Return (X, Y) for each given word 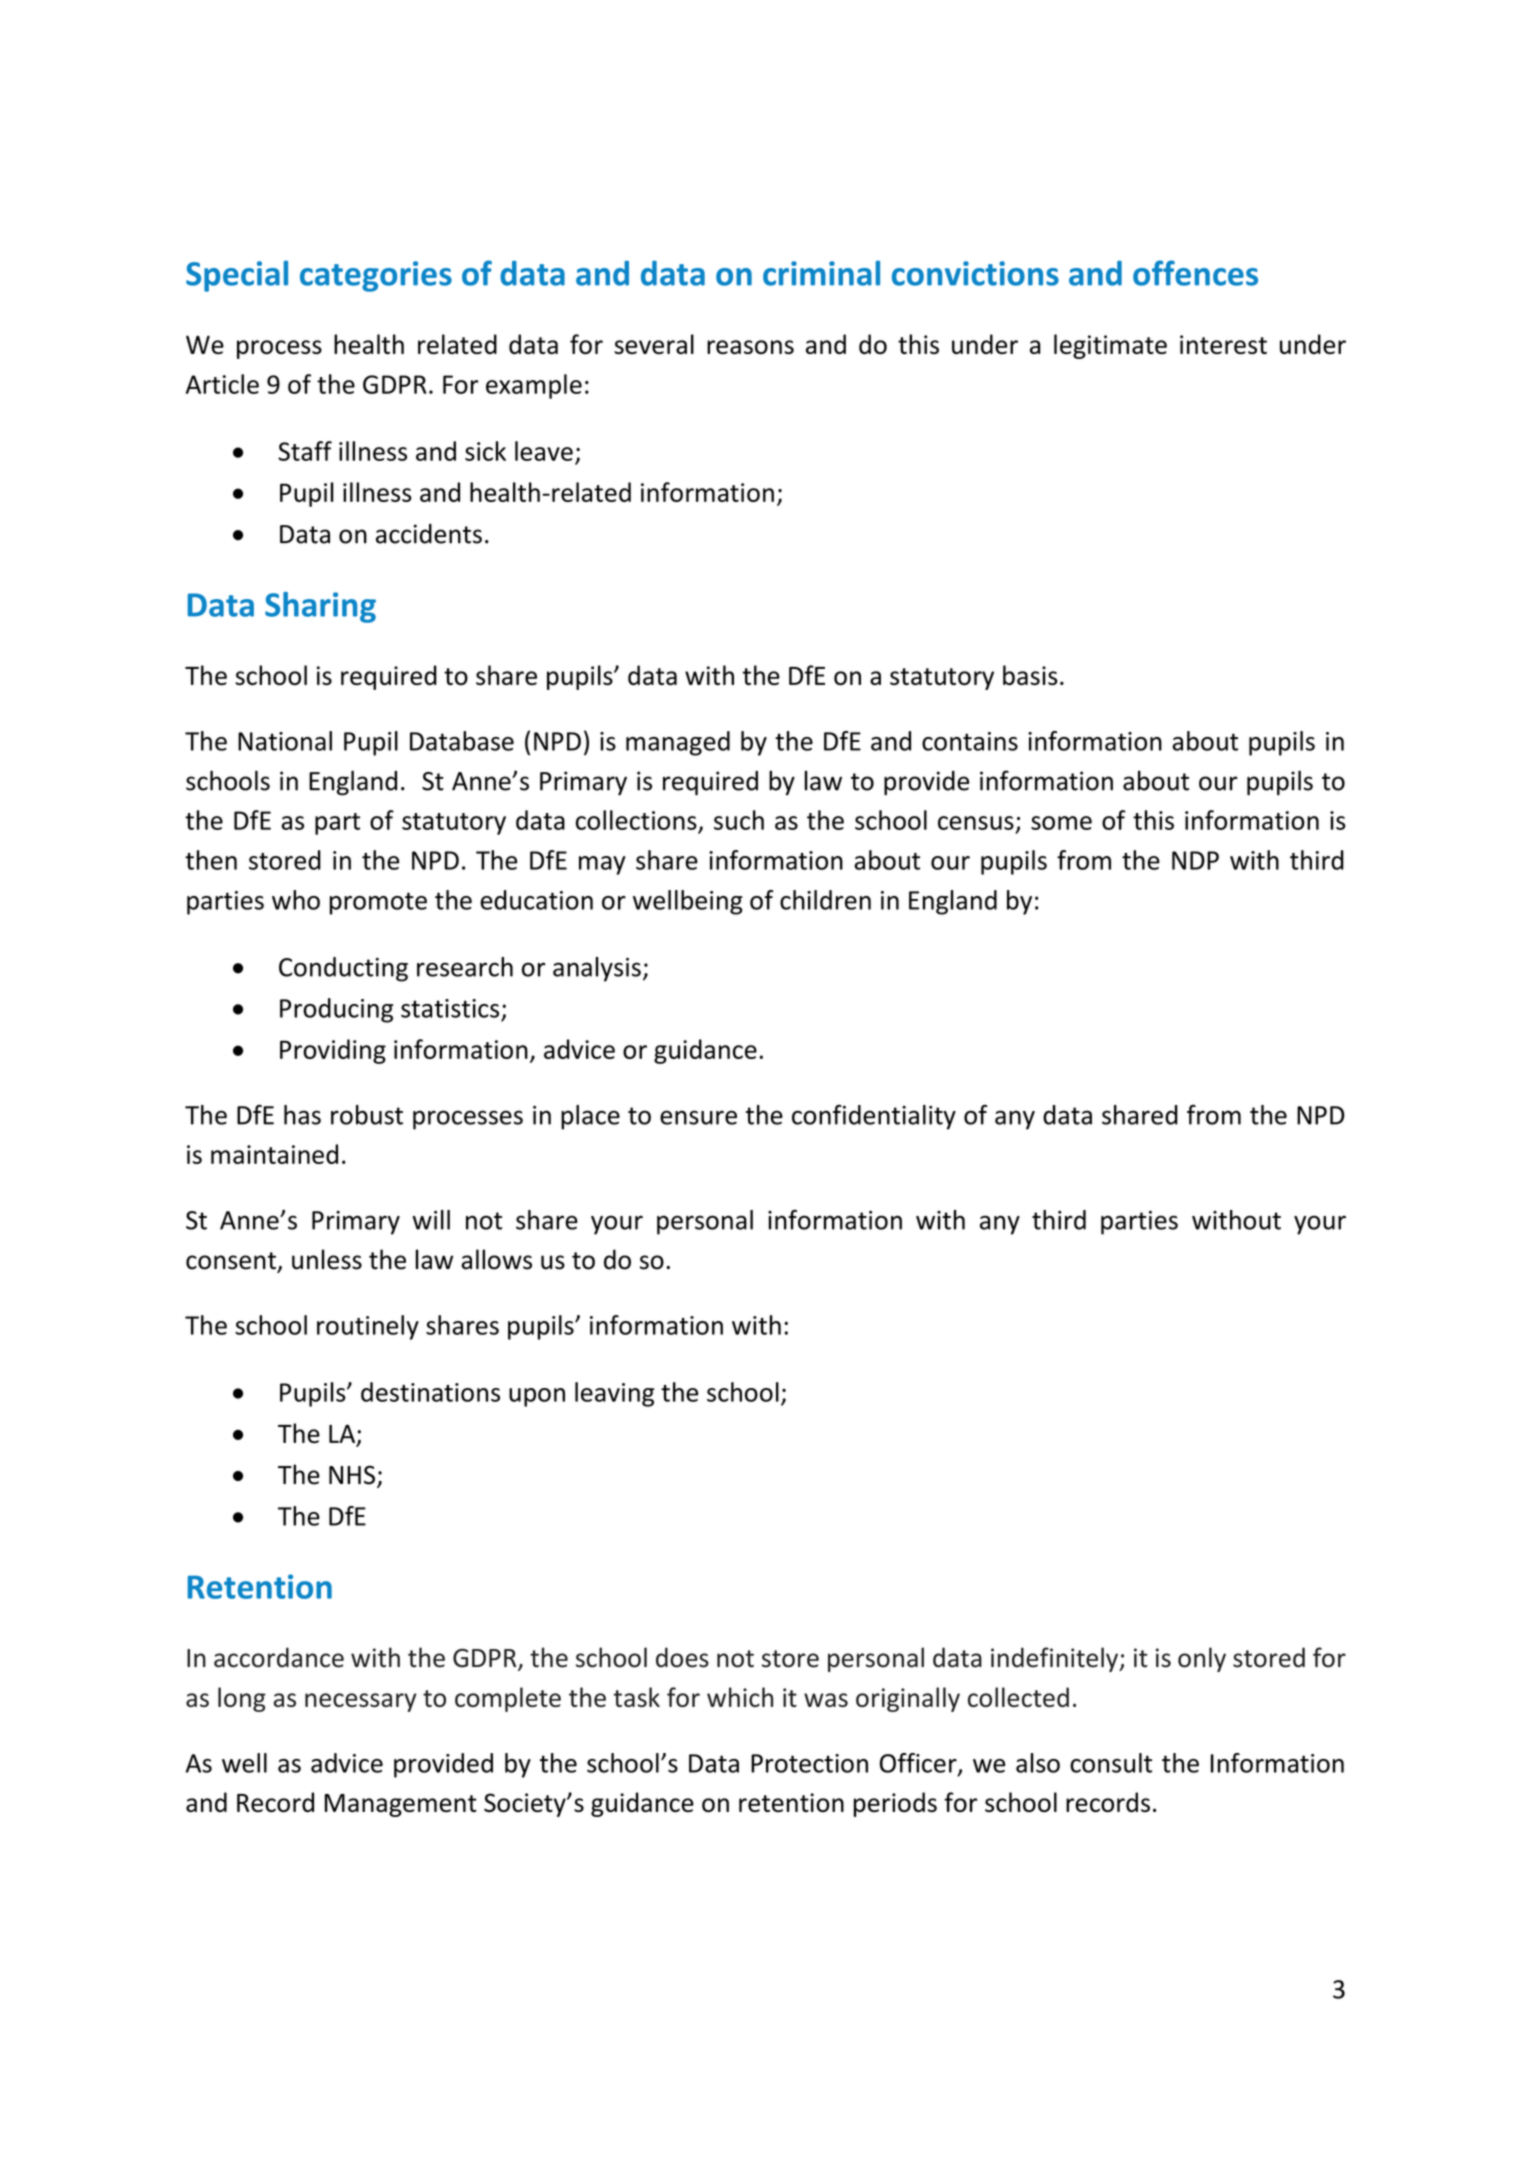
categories (376, 276)
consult (1111, 1763)
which (740, 1697)
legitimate (1110, 346)
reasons (750, 347)
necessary (361, 1702)
